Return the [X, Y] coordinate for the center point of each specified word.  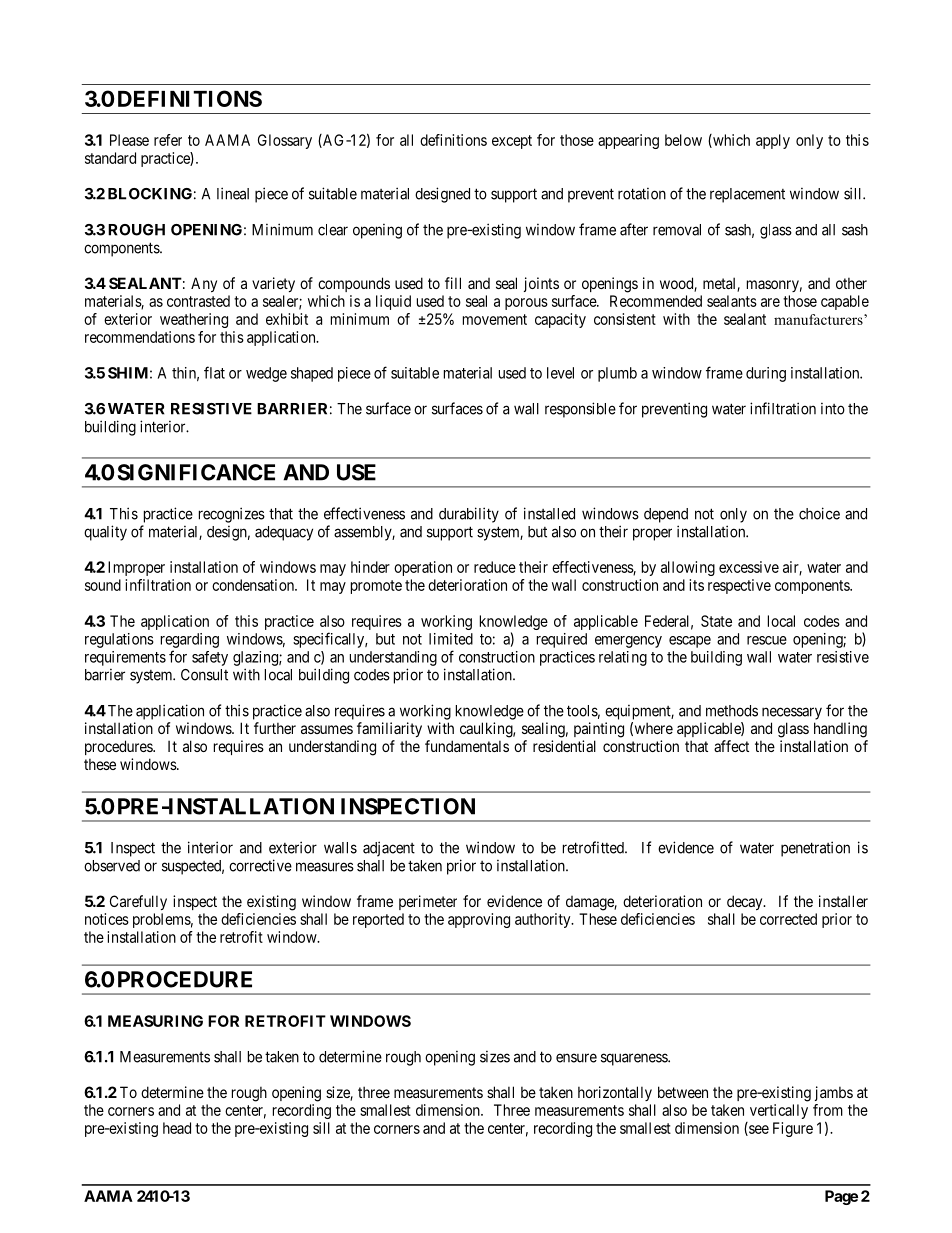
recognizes [232, 515]
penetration [815, 849]
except [512, 142]
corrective [260, 865]
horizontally [615, 1093]
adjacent [389, 849]
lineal [233, 193]
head [177, 1128]
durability [469, 515]
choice [819, 513]
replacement [747, 195]
